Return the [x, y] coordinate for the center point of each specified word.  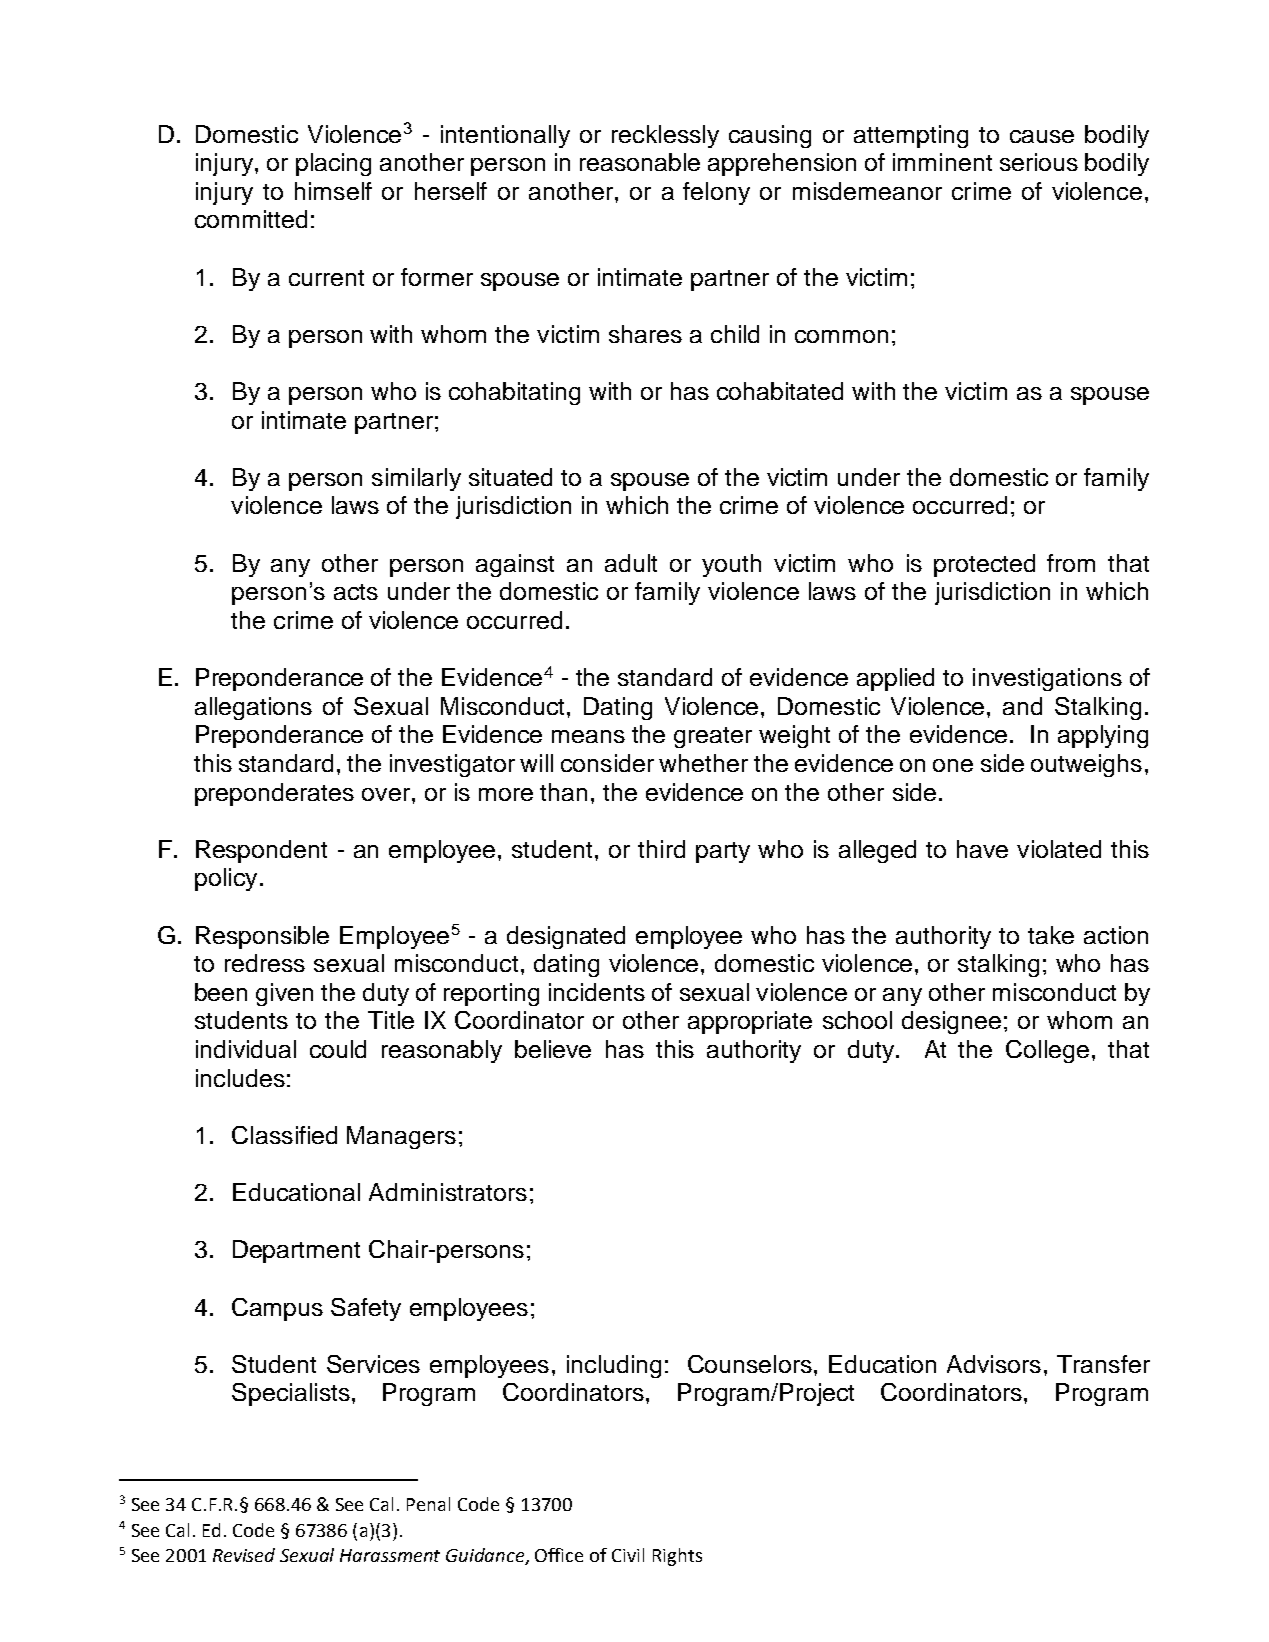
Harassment [390, 1555]
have [982, 849]
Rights [677, 1557]
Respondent [261, 851]
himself [333, 191]
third [661, 849]
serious [1039, 162]
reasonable [640, 162]
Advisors [994, 1364]
